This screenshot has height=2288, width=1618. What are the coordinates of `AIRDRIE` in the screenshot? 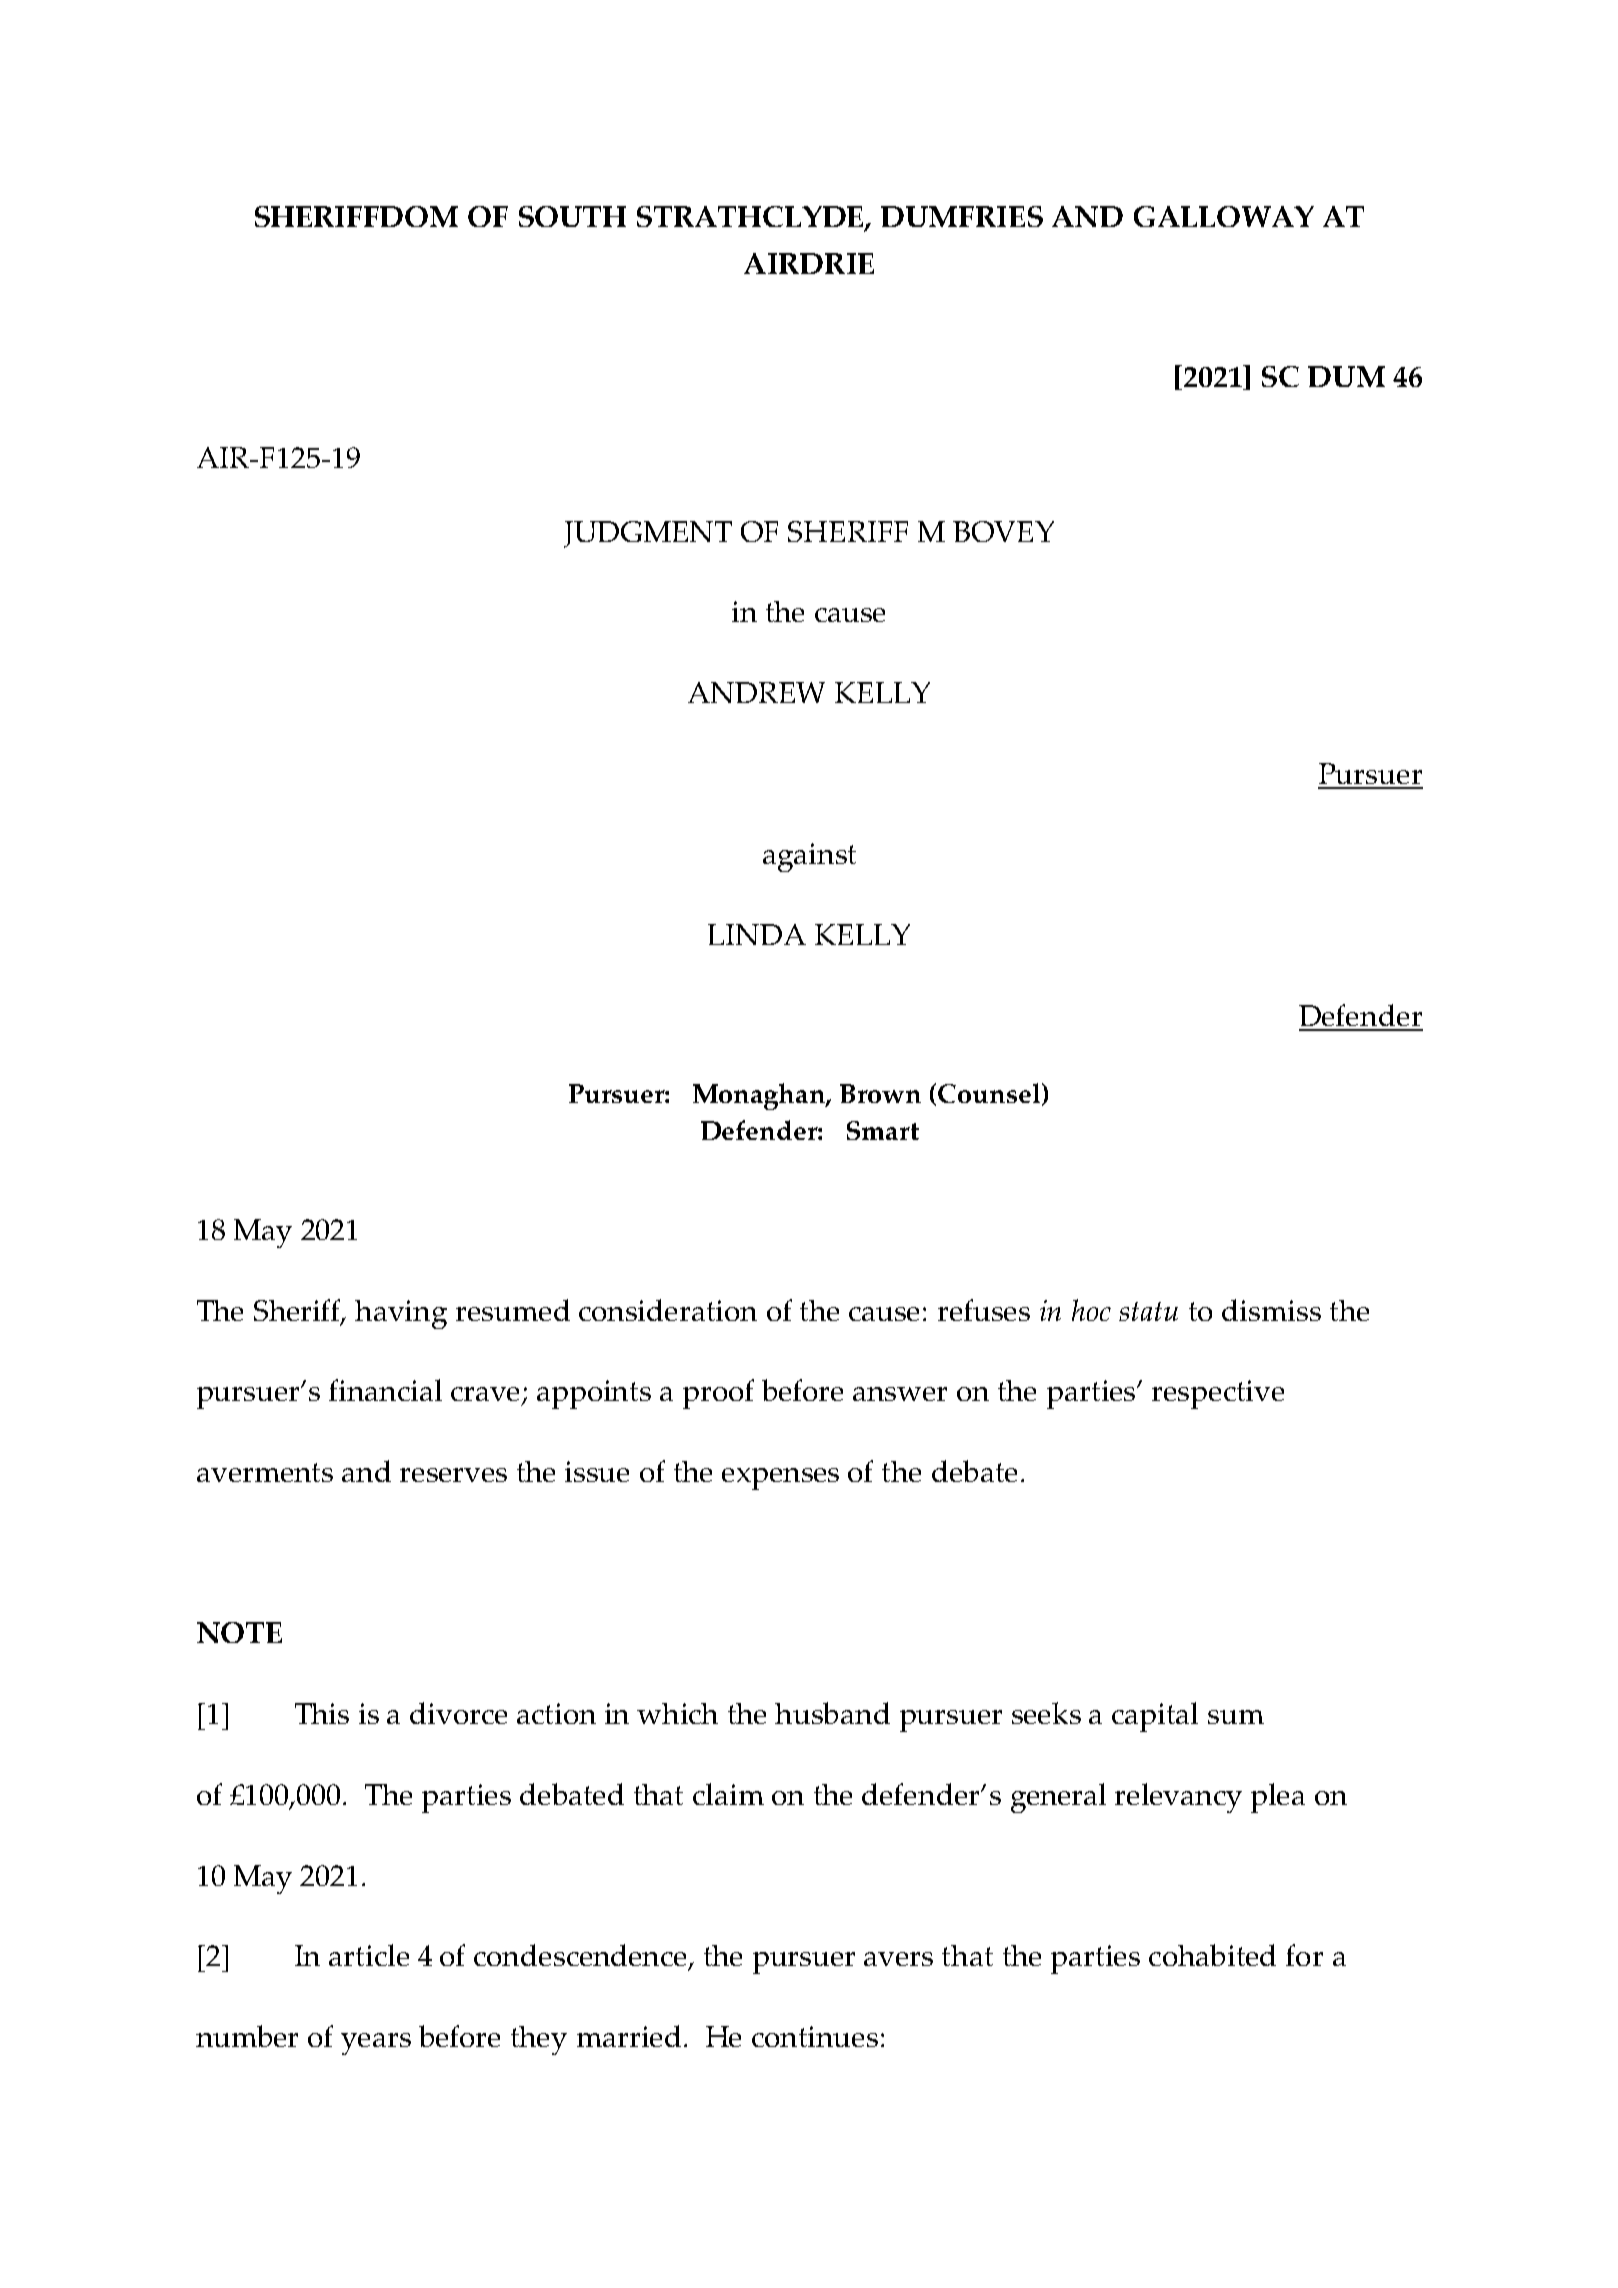 It's located at (809, 263).
